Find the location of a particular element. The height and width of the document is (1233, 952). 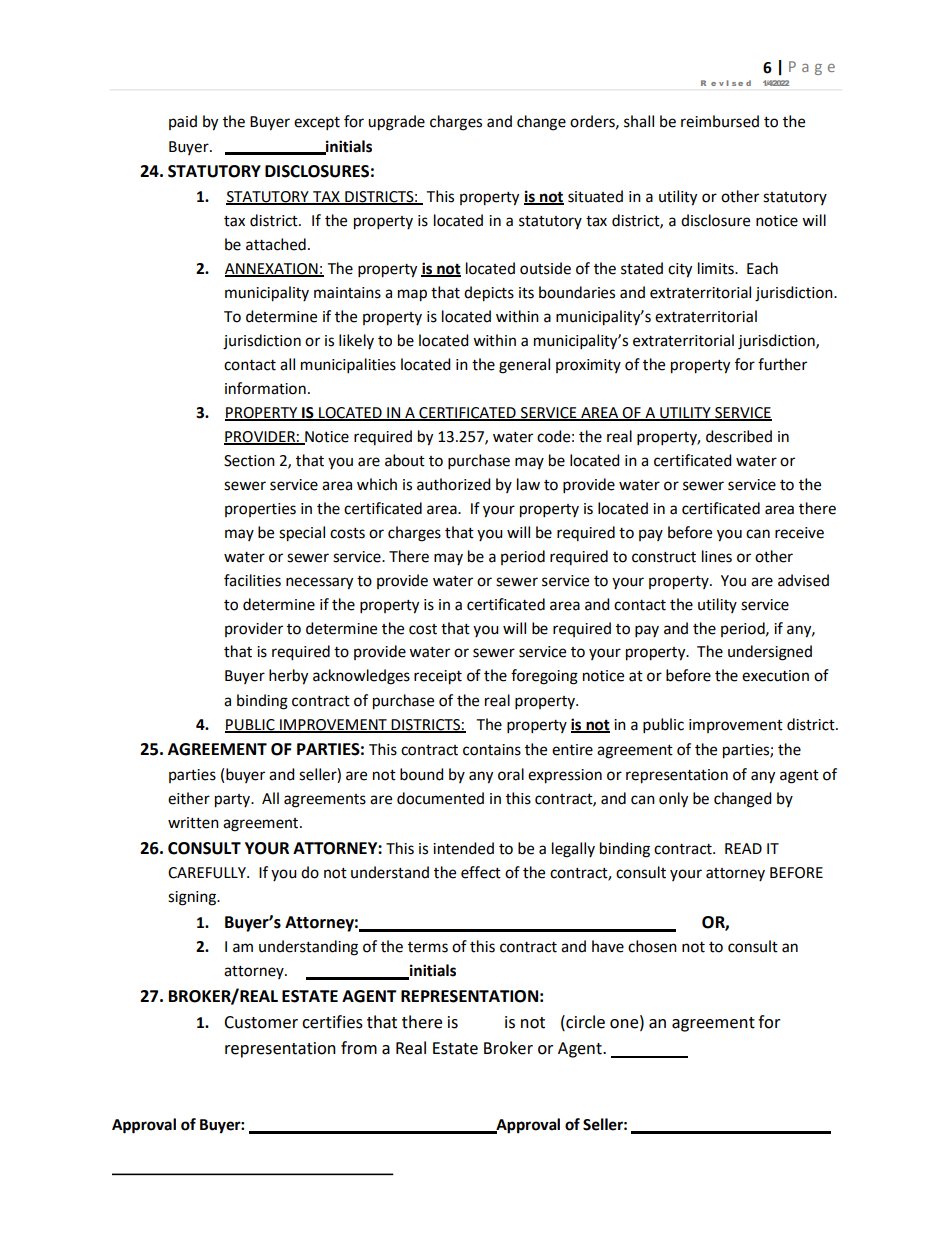

ANNEXATION is located at coordinates (272, 270).
